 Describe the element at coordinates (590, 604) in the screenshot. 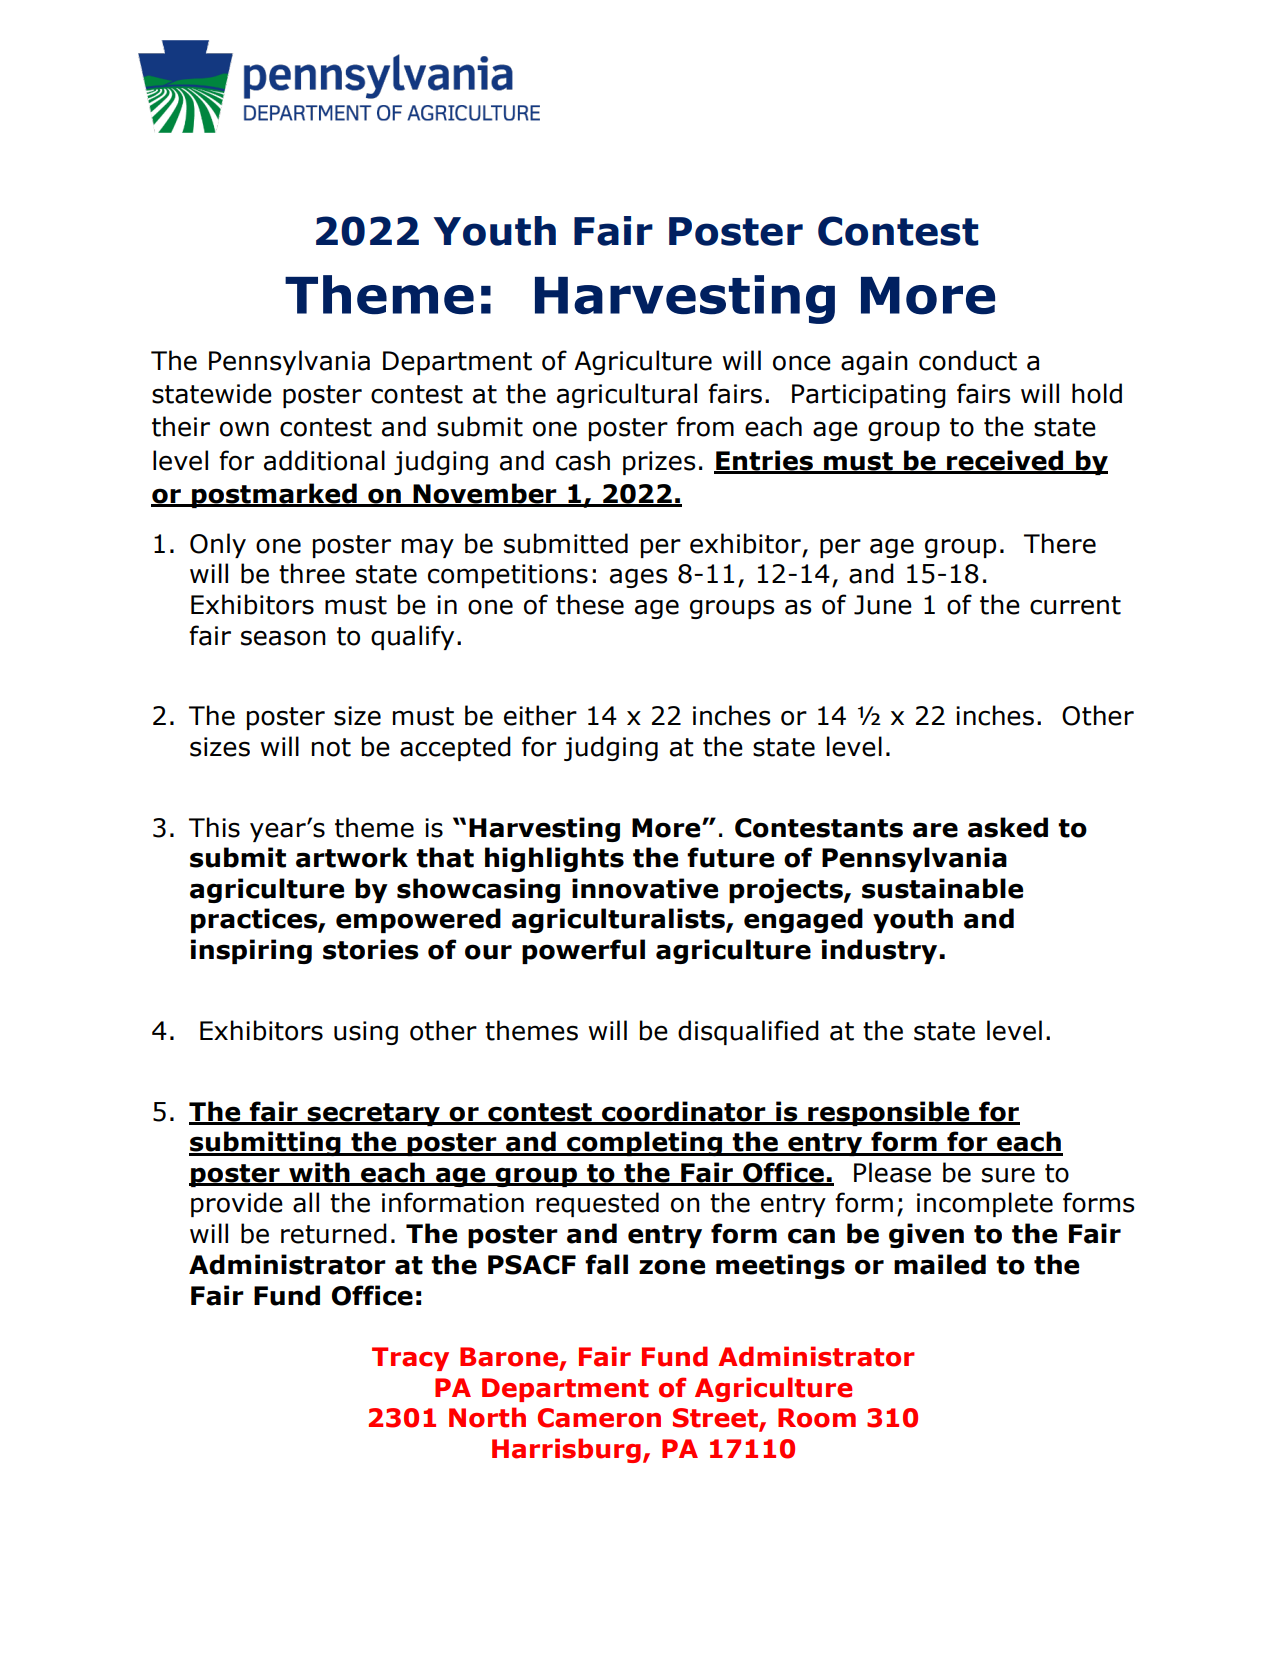

I see `these` at that location.
